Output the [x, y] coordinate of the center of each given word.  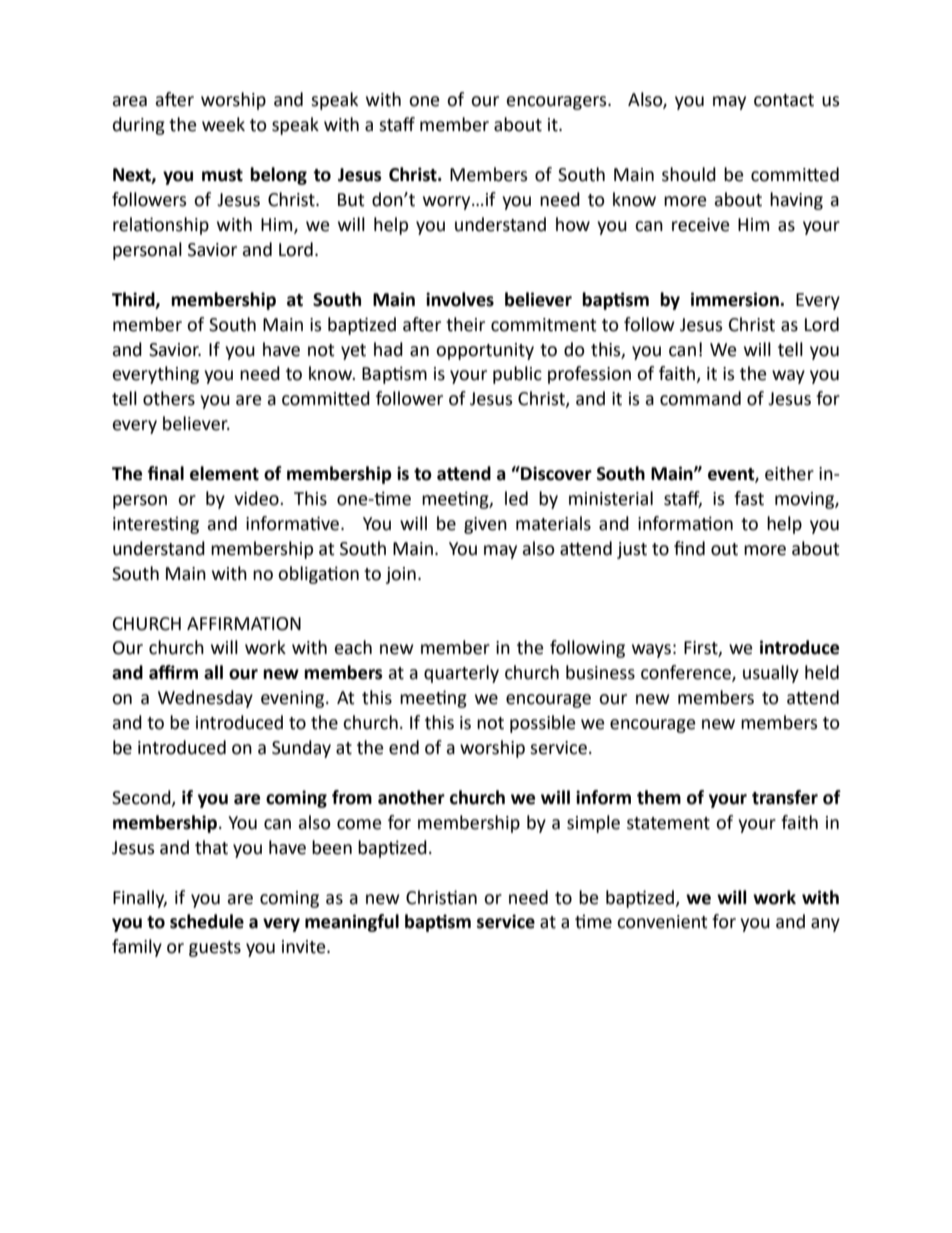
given [485, 525]
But [351, 200]
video [257, 498]
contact [784, 100]
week [223, 124]
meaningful [352, 923]
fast [749, 498]
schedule [207, 921]
